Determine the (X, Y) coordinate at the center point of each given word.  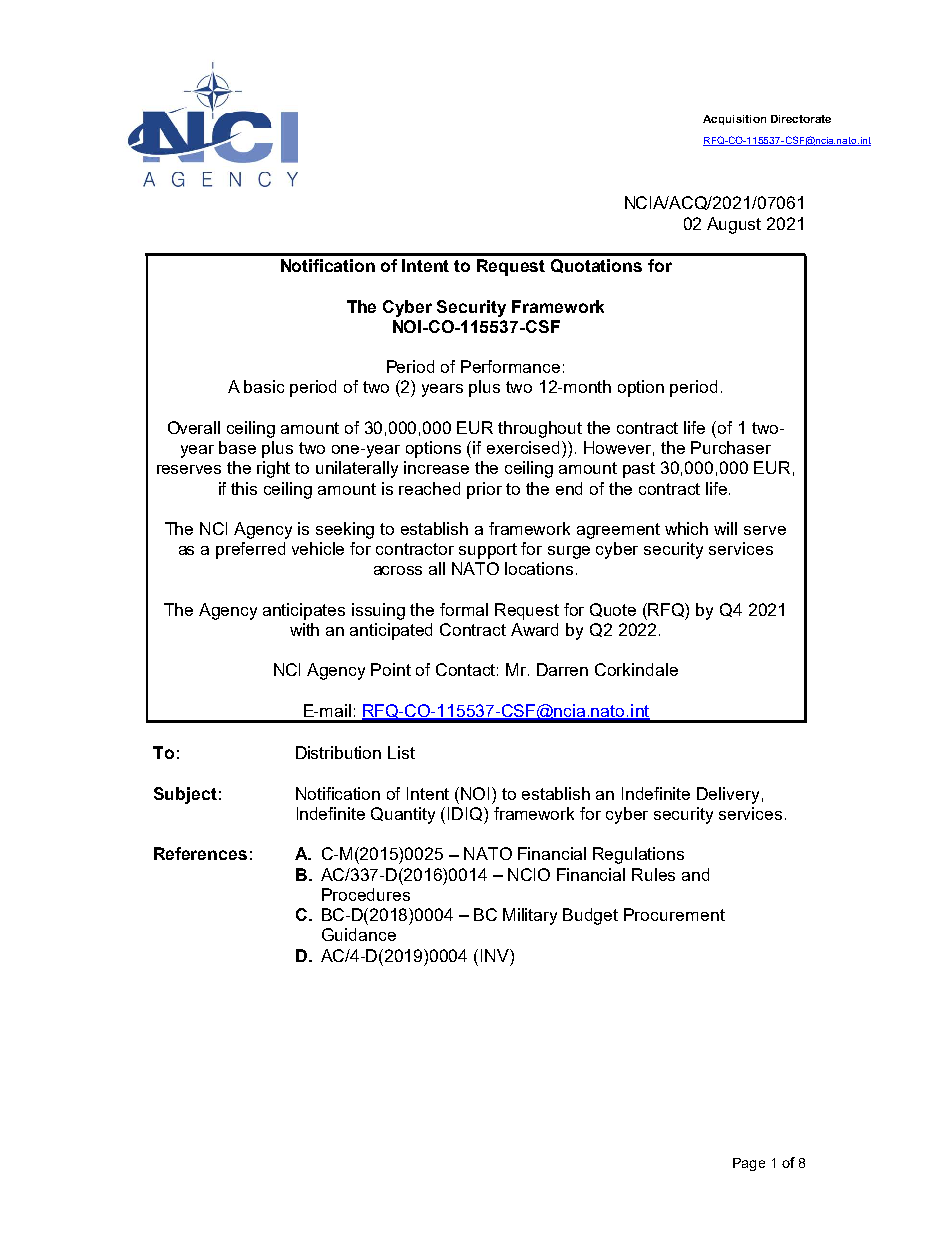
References (200, 853)
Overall (194, 427)
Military (530, 916)
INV (496, 955)
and (695, 874)
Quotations (596, 266)
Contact (467, 669)
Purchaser (731, 447)
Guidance (359, 934)
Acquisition (734, 120)
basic (264, 386)
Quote (613, 610)
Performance (510, 366)
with (304, 629)
